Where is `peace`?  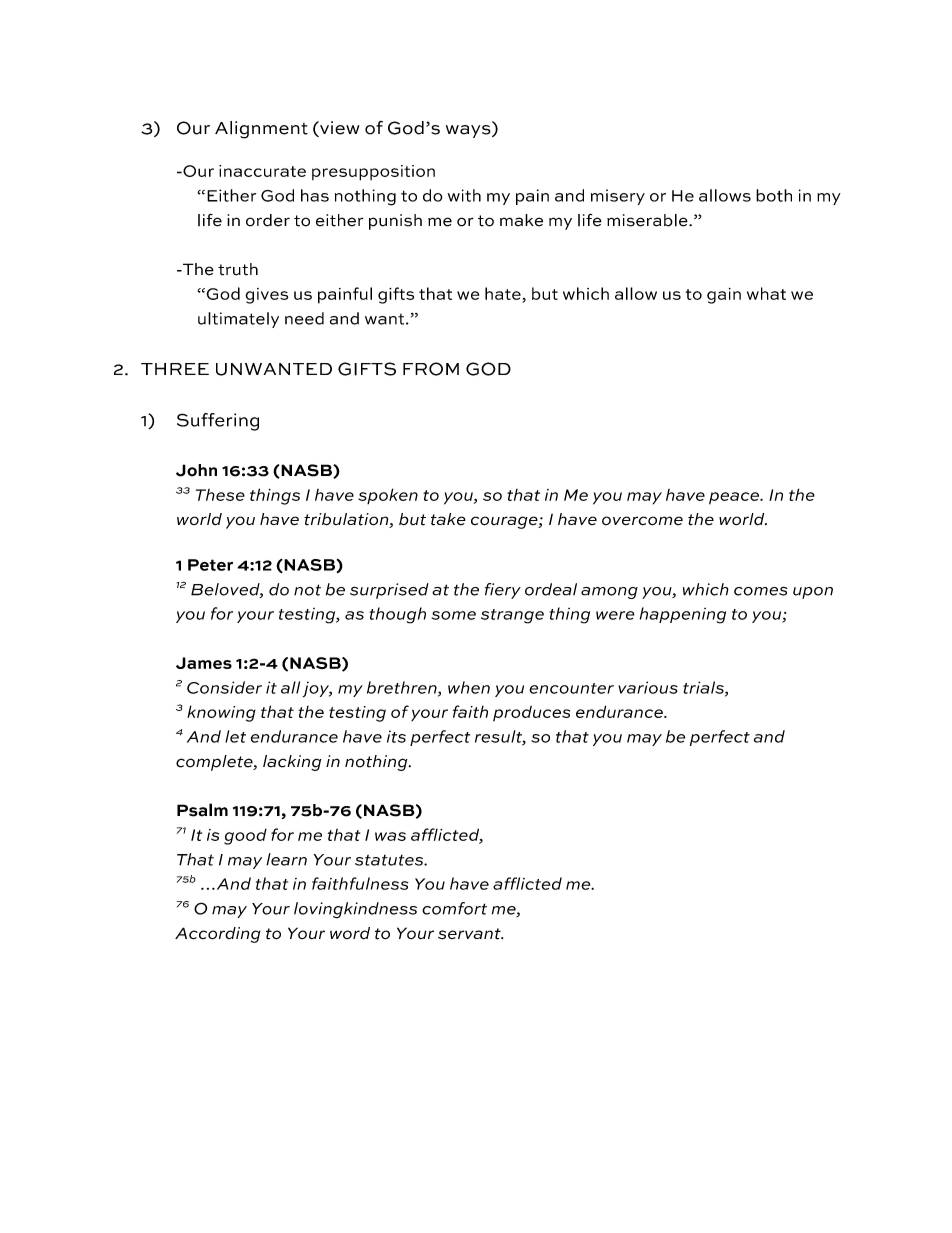
peace is located at coordinates (735, 498).
